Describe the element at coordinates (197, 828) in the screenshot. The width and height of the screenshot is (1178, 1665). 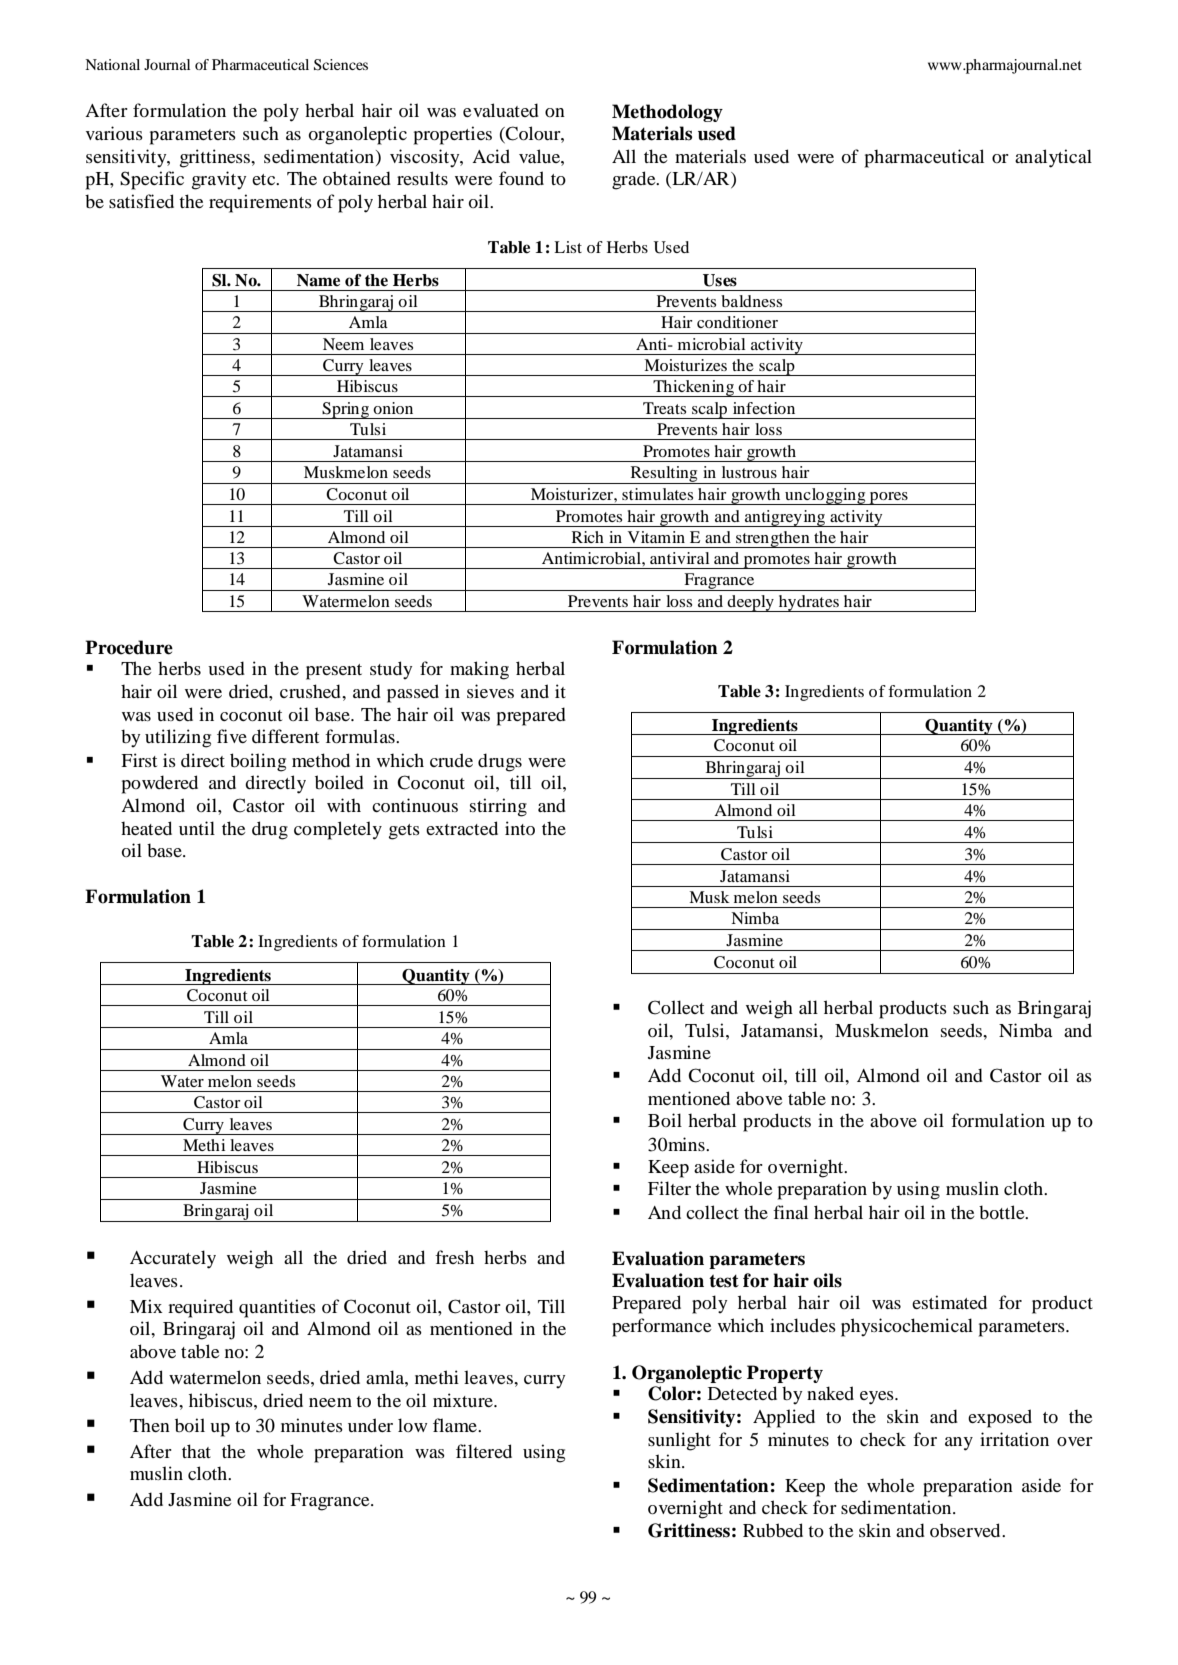
I see `until` at that location.
